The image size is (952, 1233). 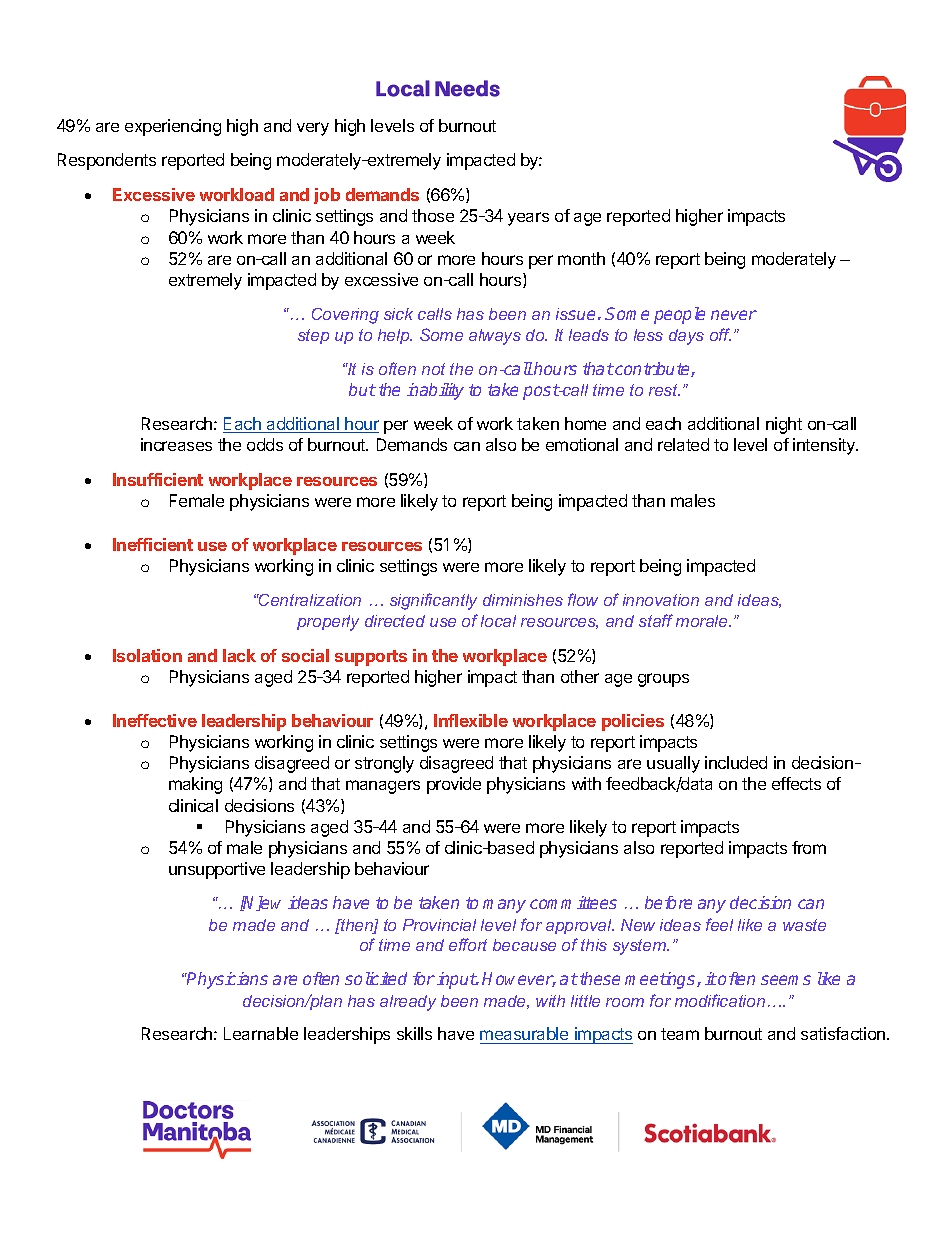 What do you see at coordinates (173, 127) in the screenshot?
I see `experiencing` at bounding box center [173, 127].
